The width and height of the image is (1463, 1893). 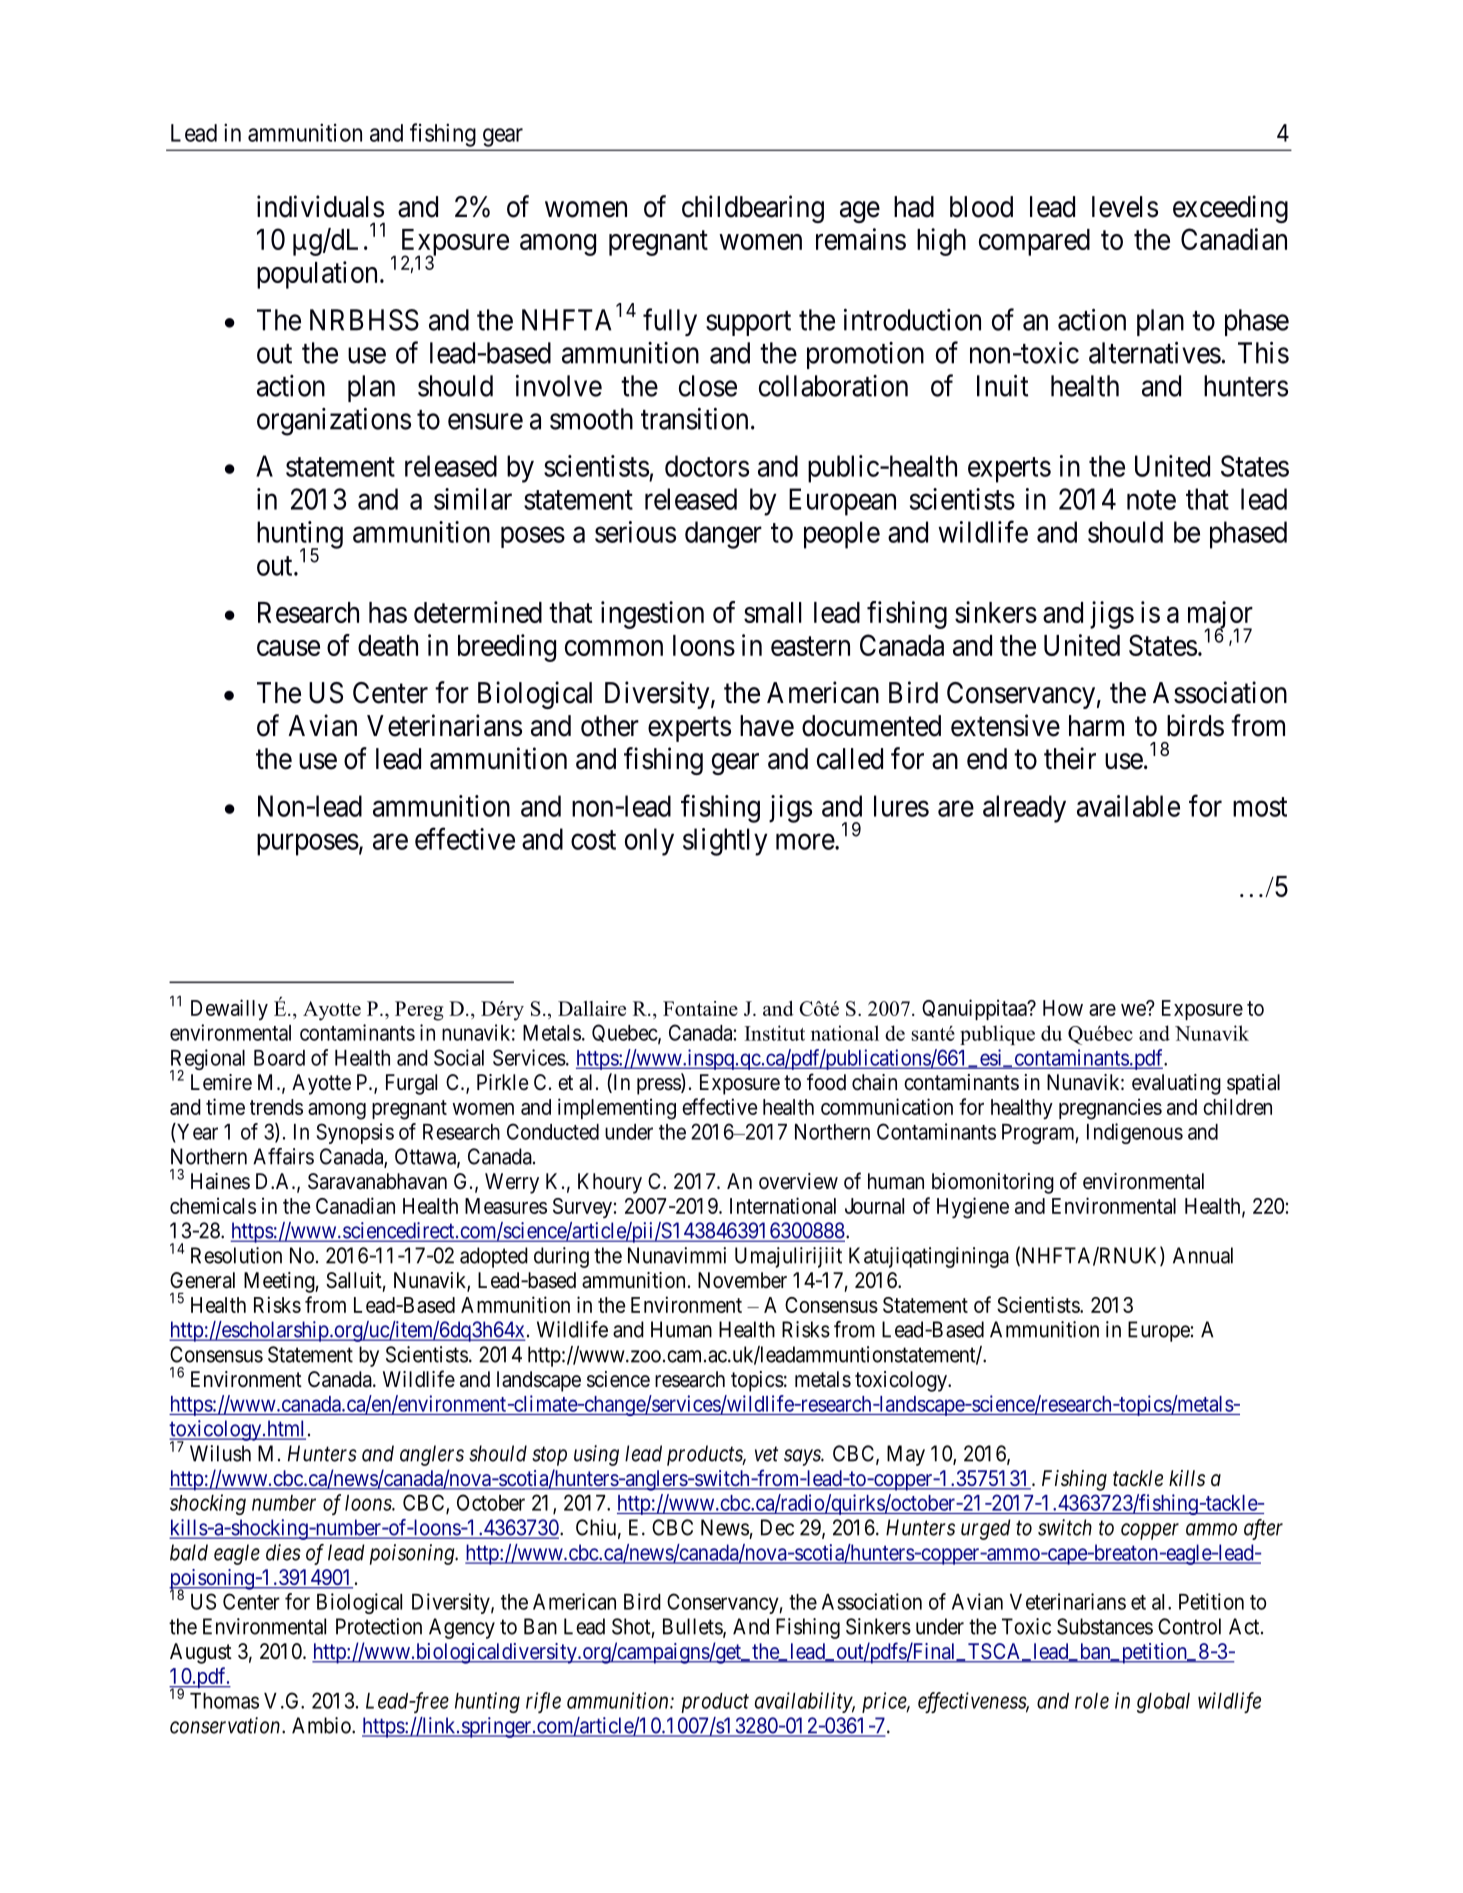 What do you see at coordinates (742, 1280) in the image?
I see `November` at bounding box center [742, 1280].
